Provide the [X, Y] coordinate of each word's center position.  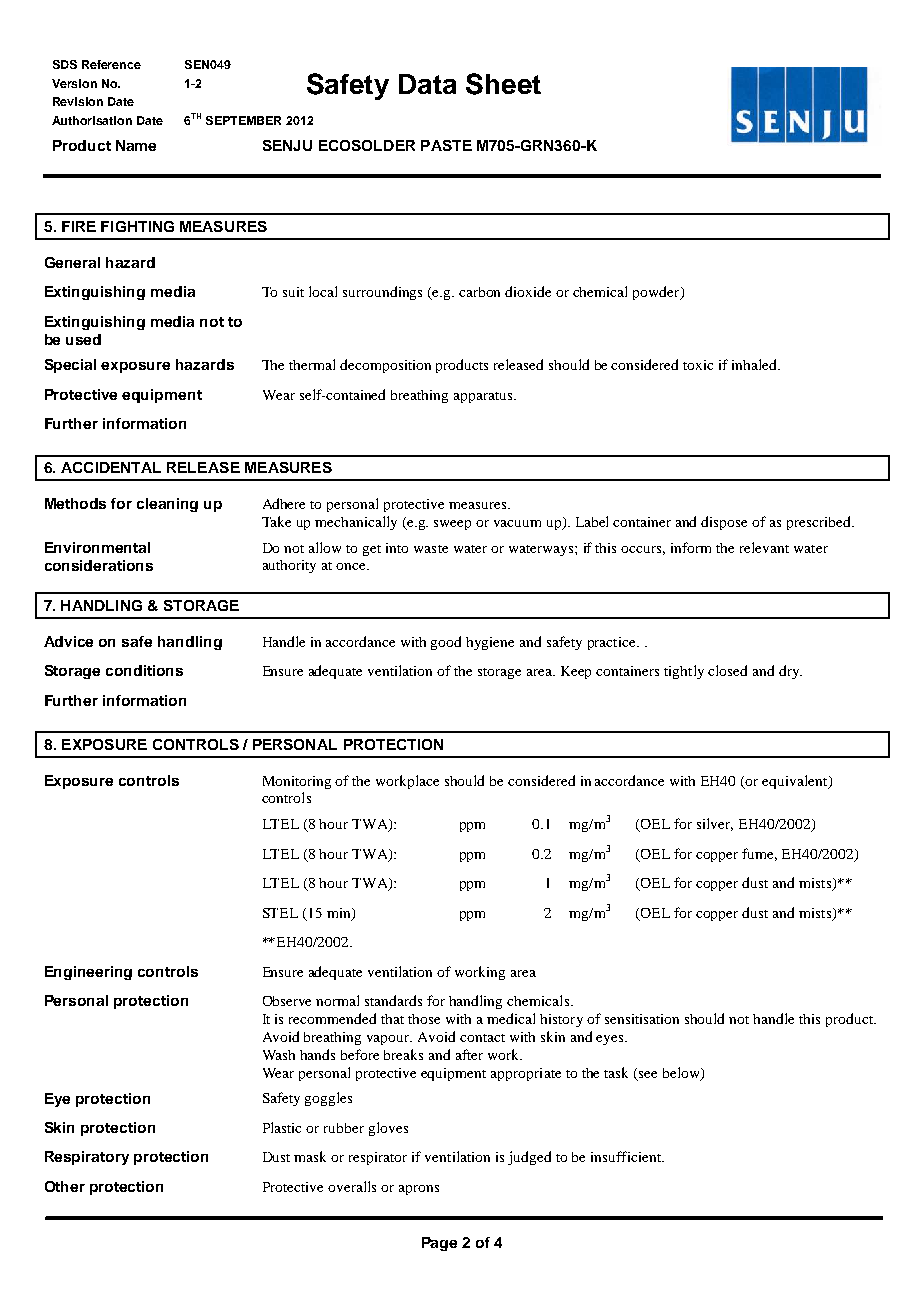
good [446, 643]
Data [427, 84]
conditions [144, 670]
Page [439, 1244]
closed [727, 670]
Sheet [503, 84]
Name [136, 145]
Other [65, 1186]
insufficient [627, 1156]
